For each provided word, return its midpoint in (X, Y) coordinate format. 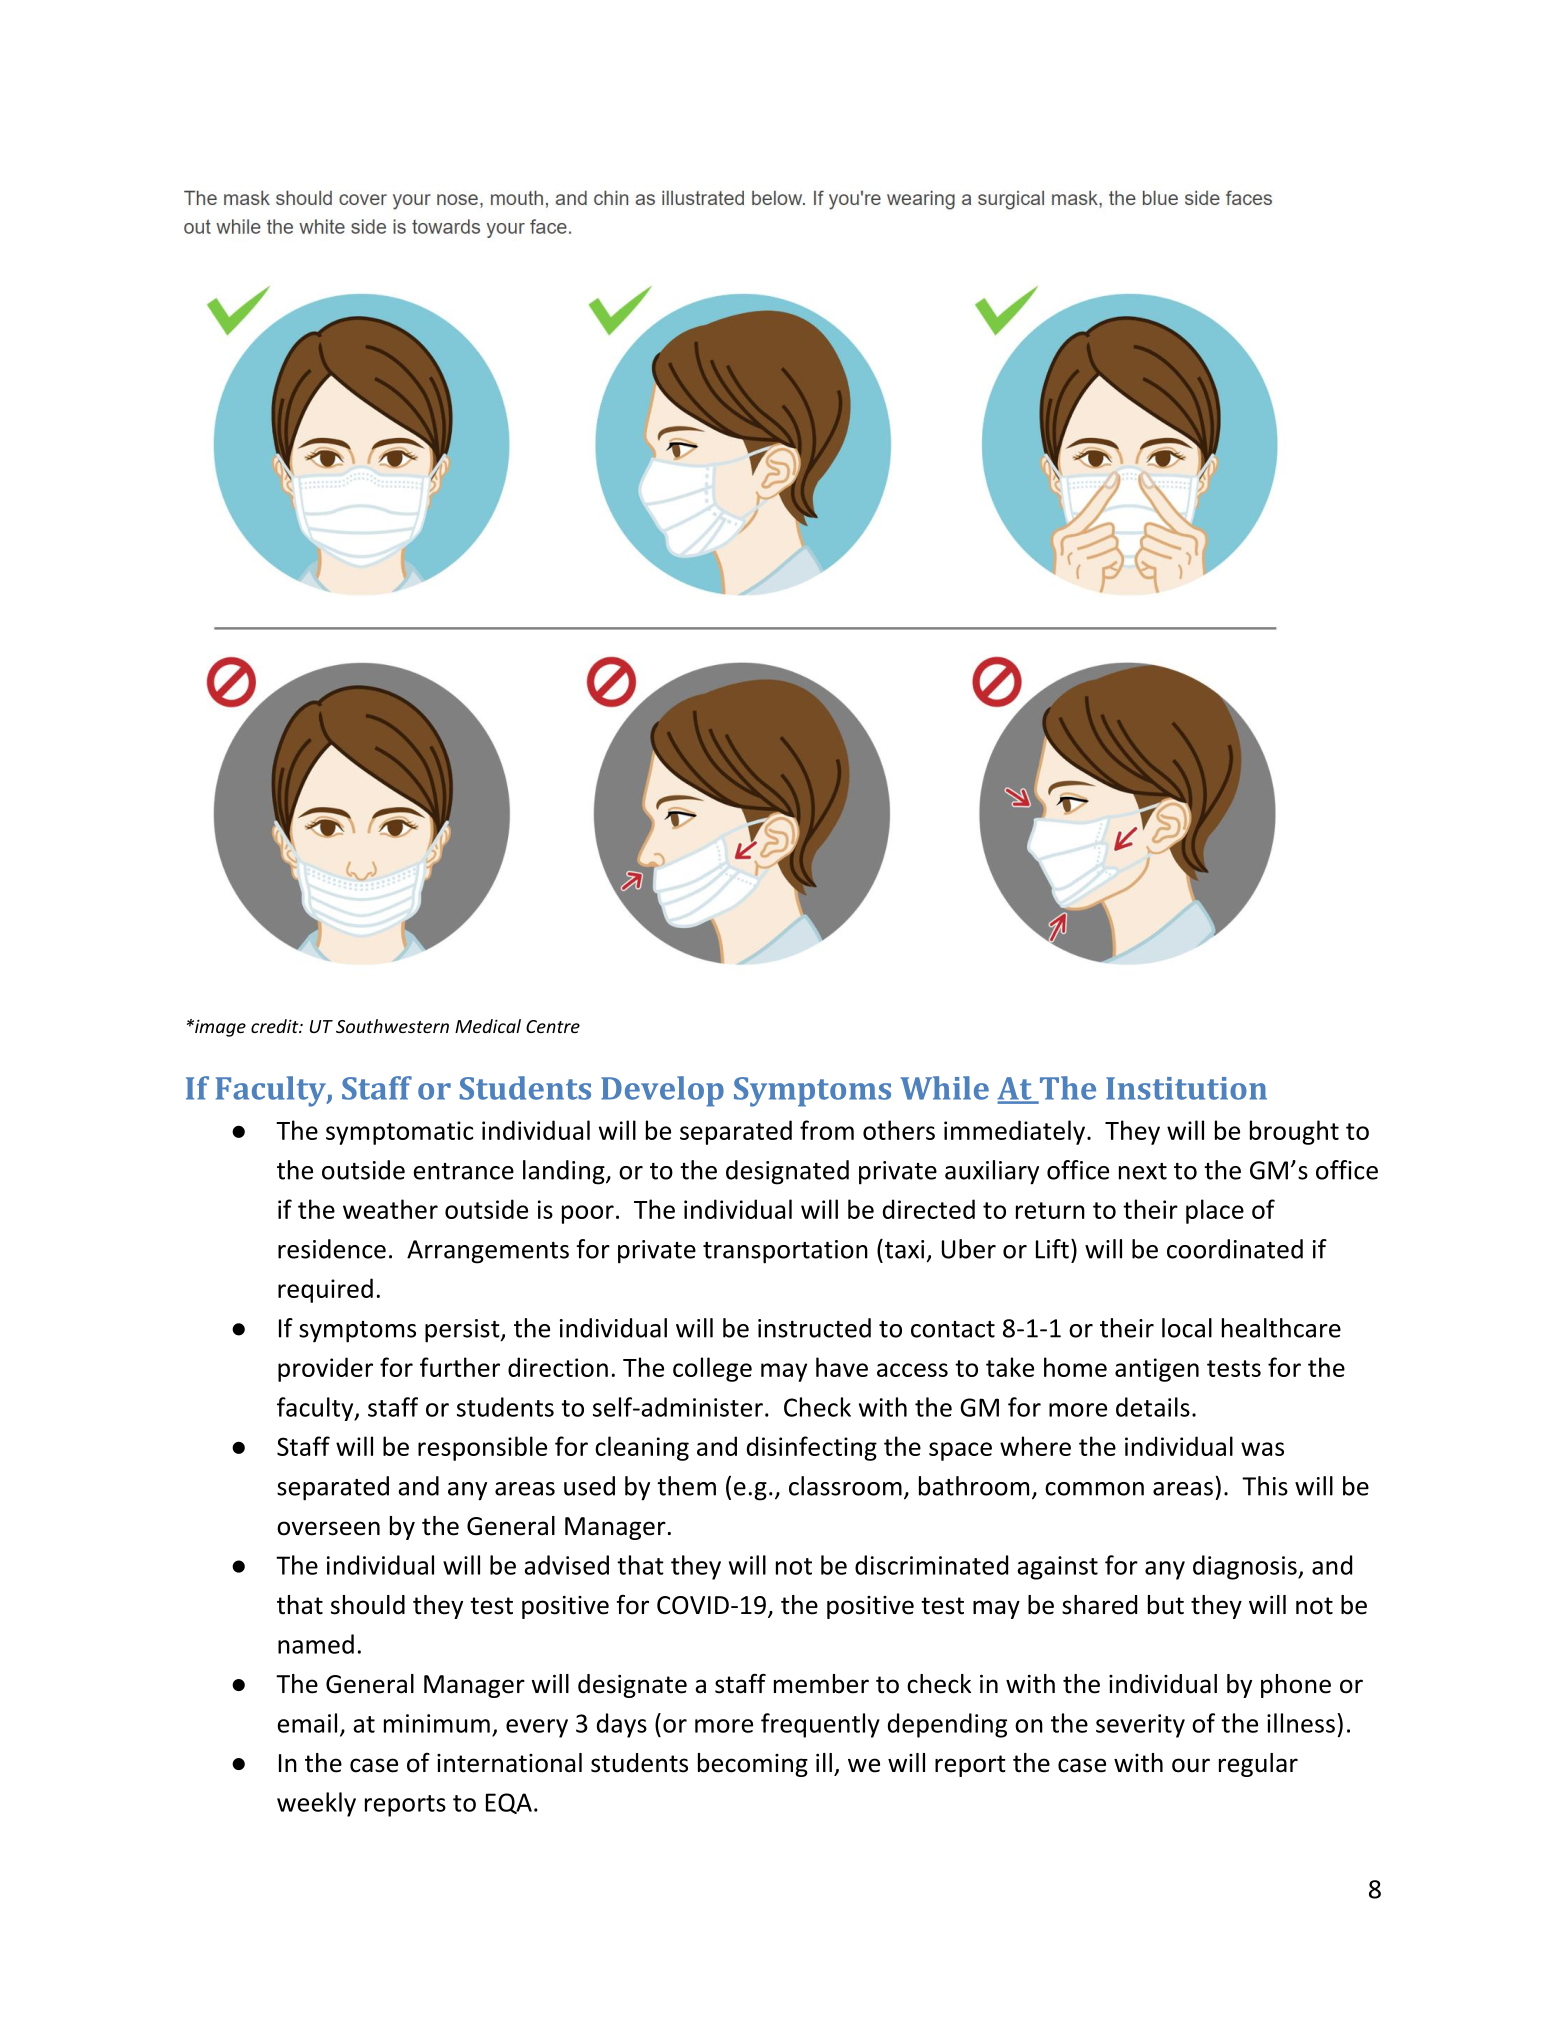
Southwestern (392, 1026)
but (1166, 1605)
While (944, 1088)
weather (390, 1209)
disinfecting (812, 1448)
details (1153, 1407)
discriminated (931, 1565)
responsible (482, 1448)
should (368, 1605)
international (509, 1763)
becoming (753, 1765)
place (1215, 1211)
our (1191, 1765)
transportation (785, 1252)
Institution (1186, 1088)
